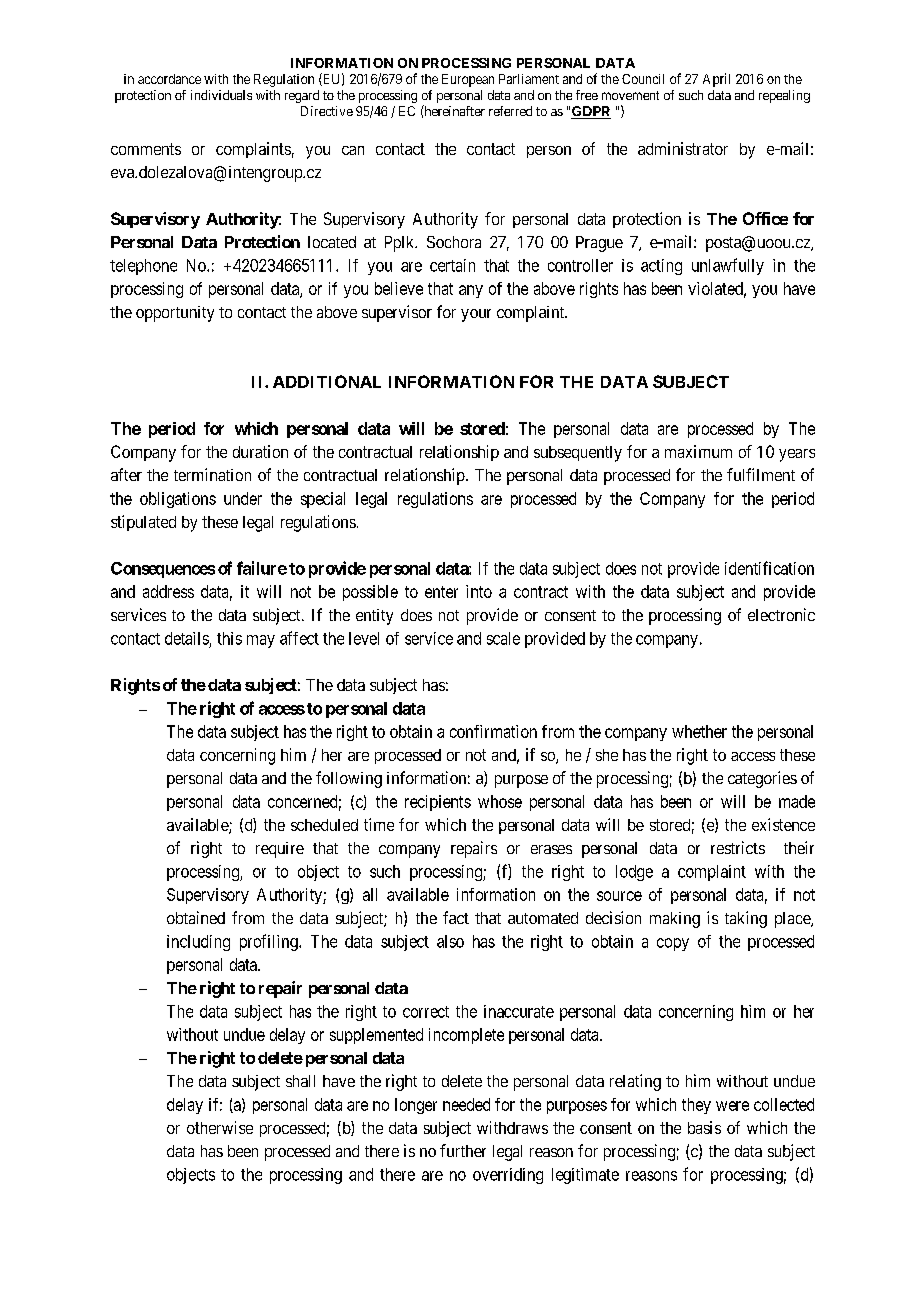 This image has height=1308, width=924. What do you see at coordinates (220, 1127) in the image?
I see `otherwise` at bounding box center [220, 1127].
